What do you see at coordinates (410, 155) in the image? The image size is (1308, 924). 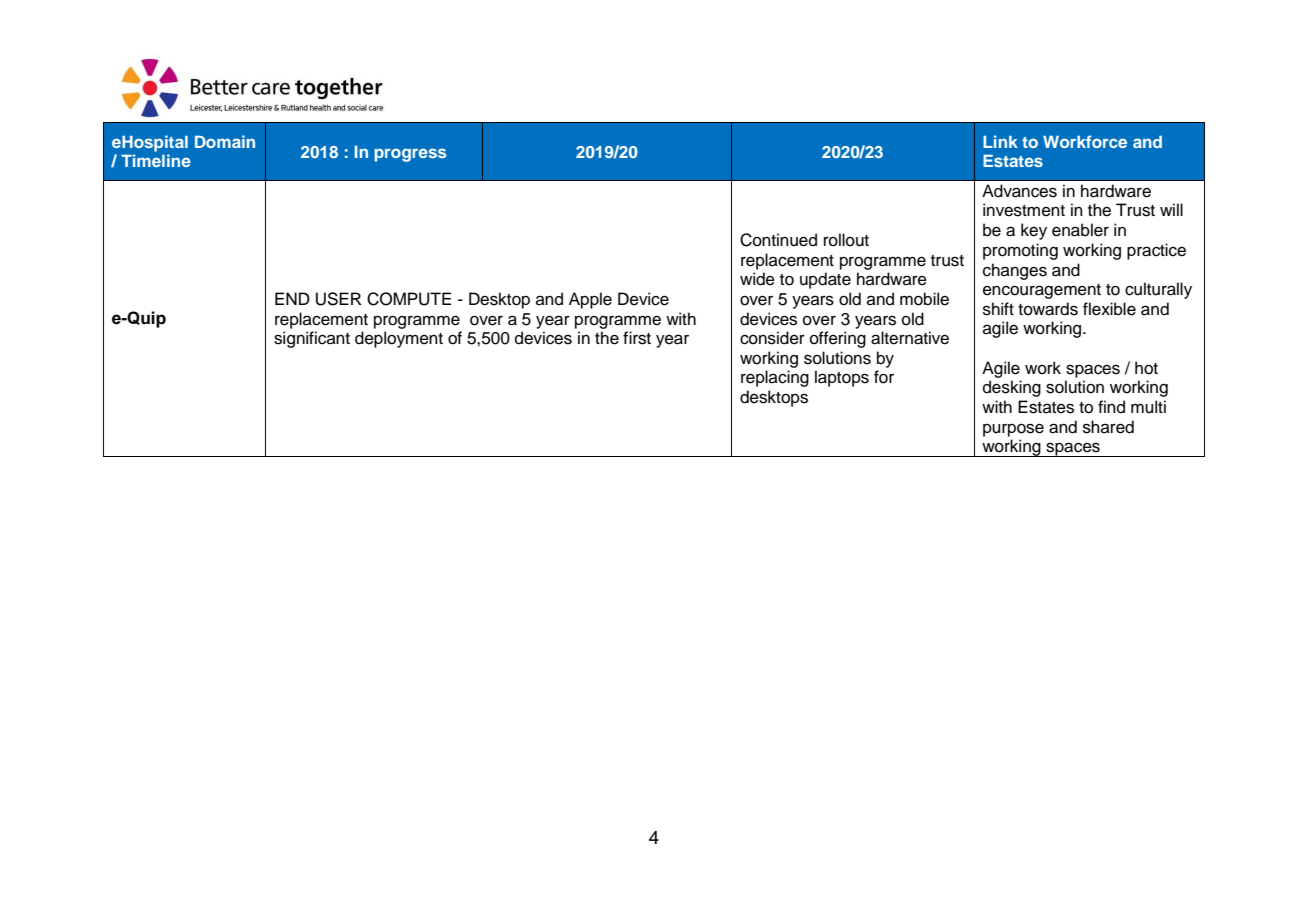 I see `progress` at bounding box center [410, 155].
